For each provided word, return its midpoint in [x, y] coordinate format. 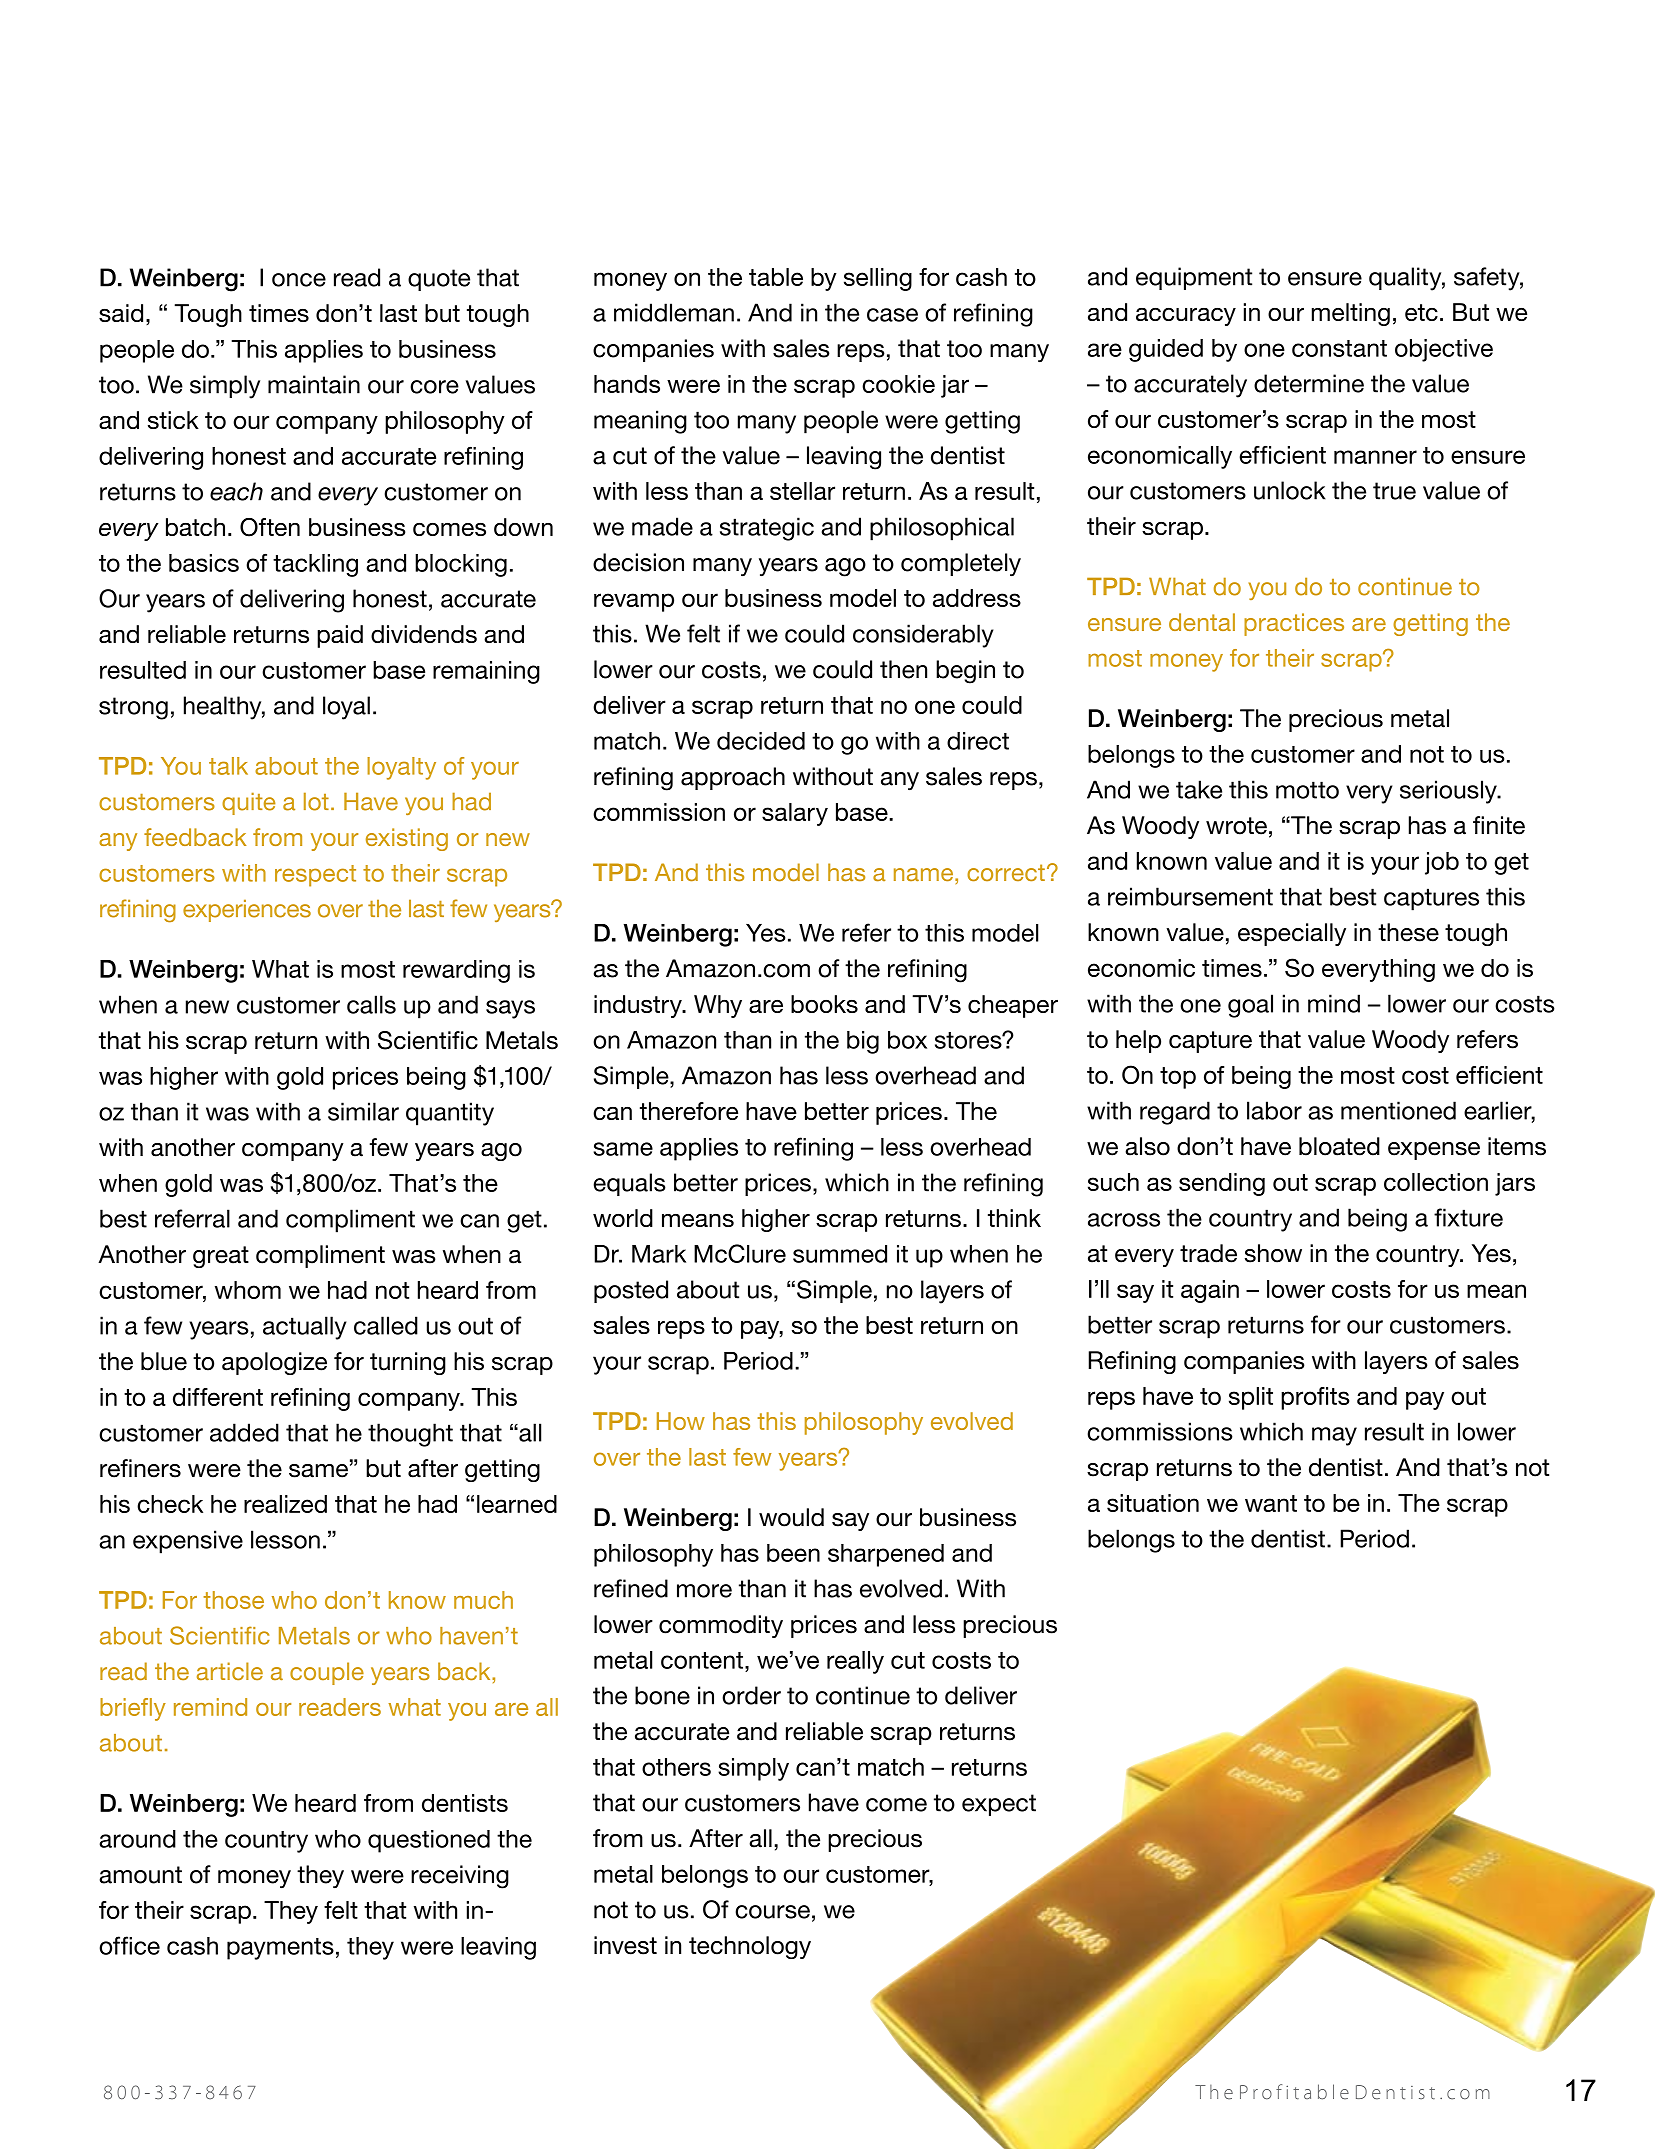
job [1442, 863]
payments [280, 1949]
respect [315, 876]
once [299, 280]
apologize [274, 1363]
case [892, 315]
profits [1315, 1398]
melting [1351, 314]
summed [840, 1254]
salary [795, 814]
